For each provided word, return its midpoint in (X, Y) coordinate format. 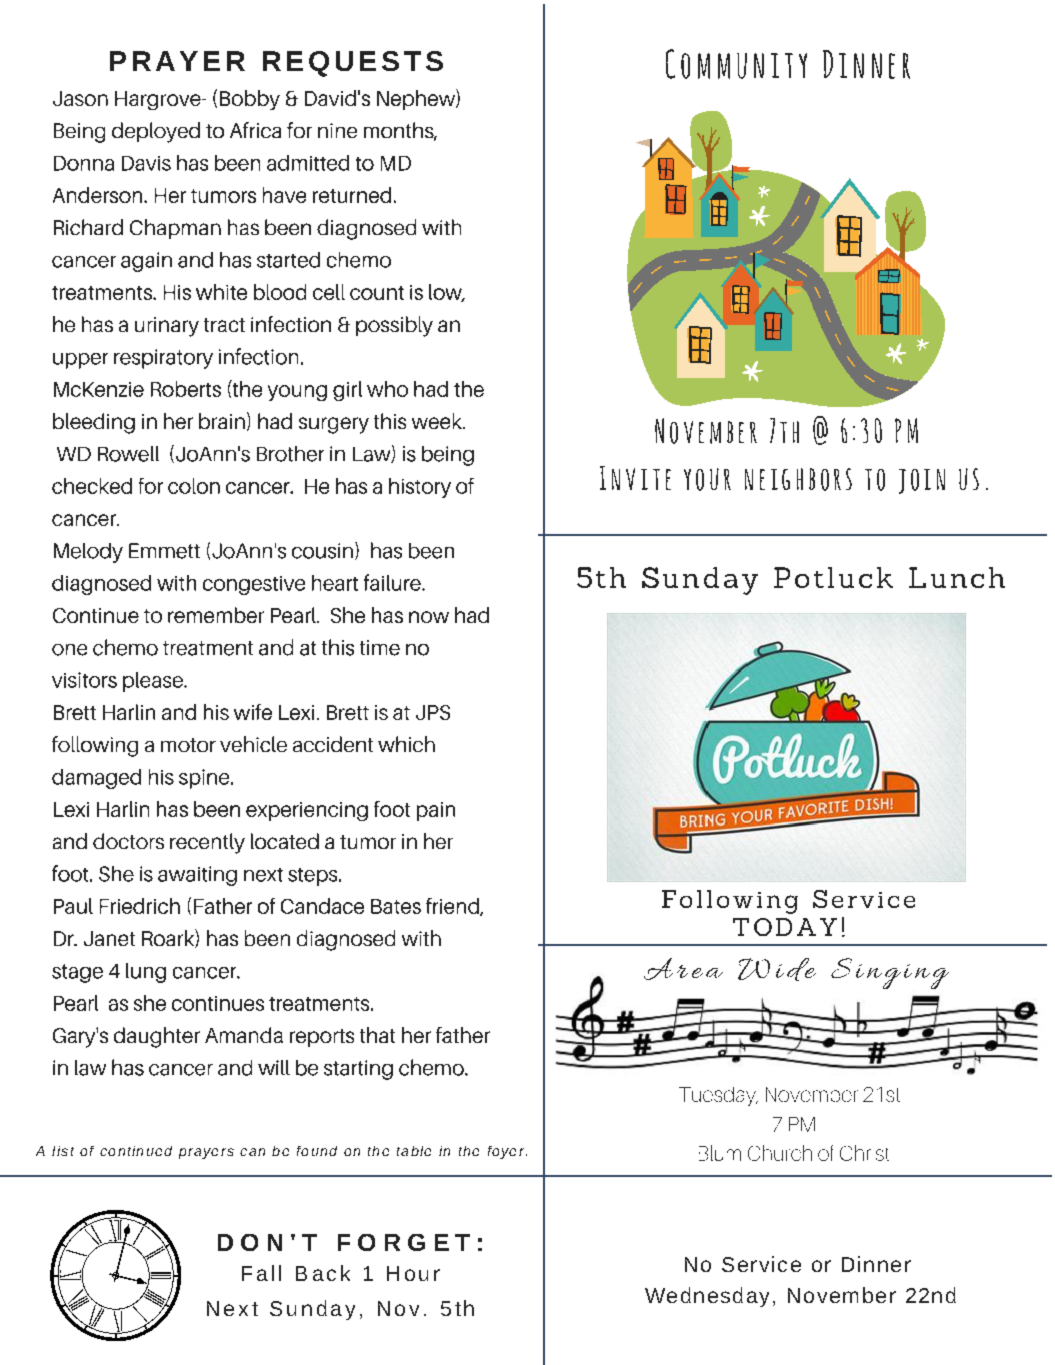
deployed (156, 132)
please (154, 682)
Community (736, 64)
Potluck (833, 577)
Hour (413, 1273)
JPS (433, 712)
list (63, 1151)
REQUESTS (353, 64)
